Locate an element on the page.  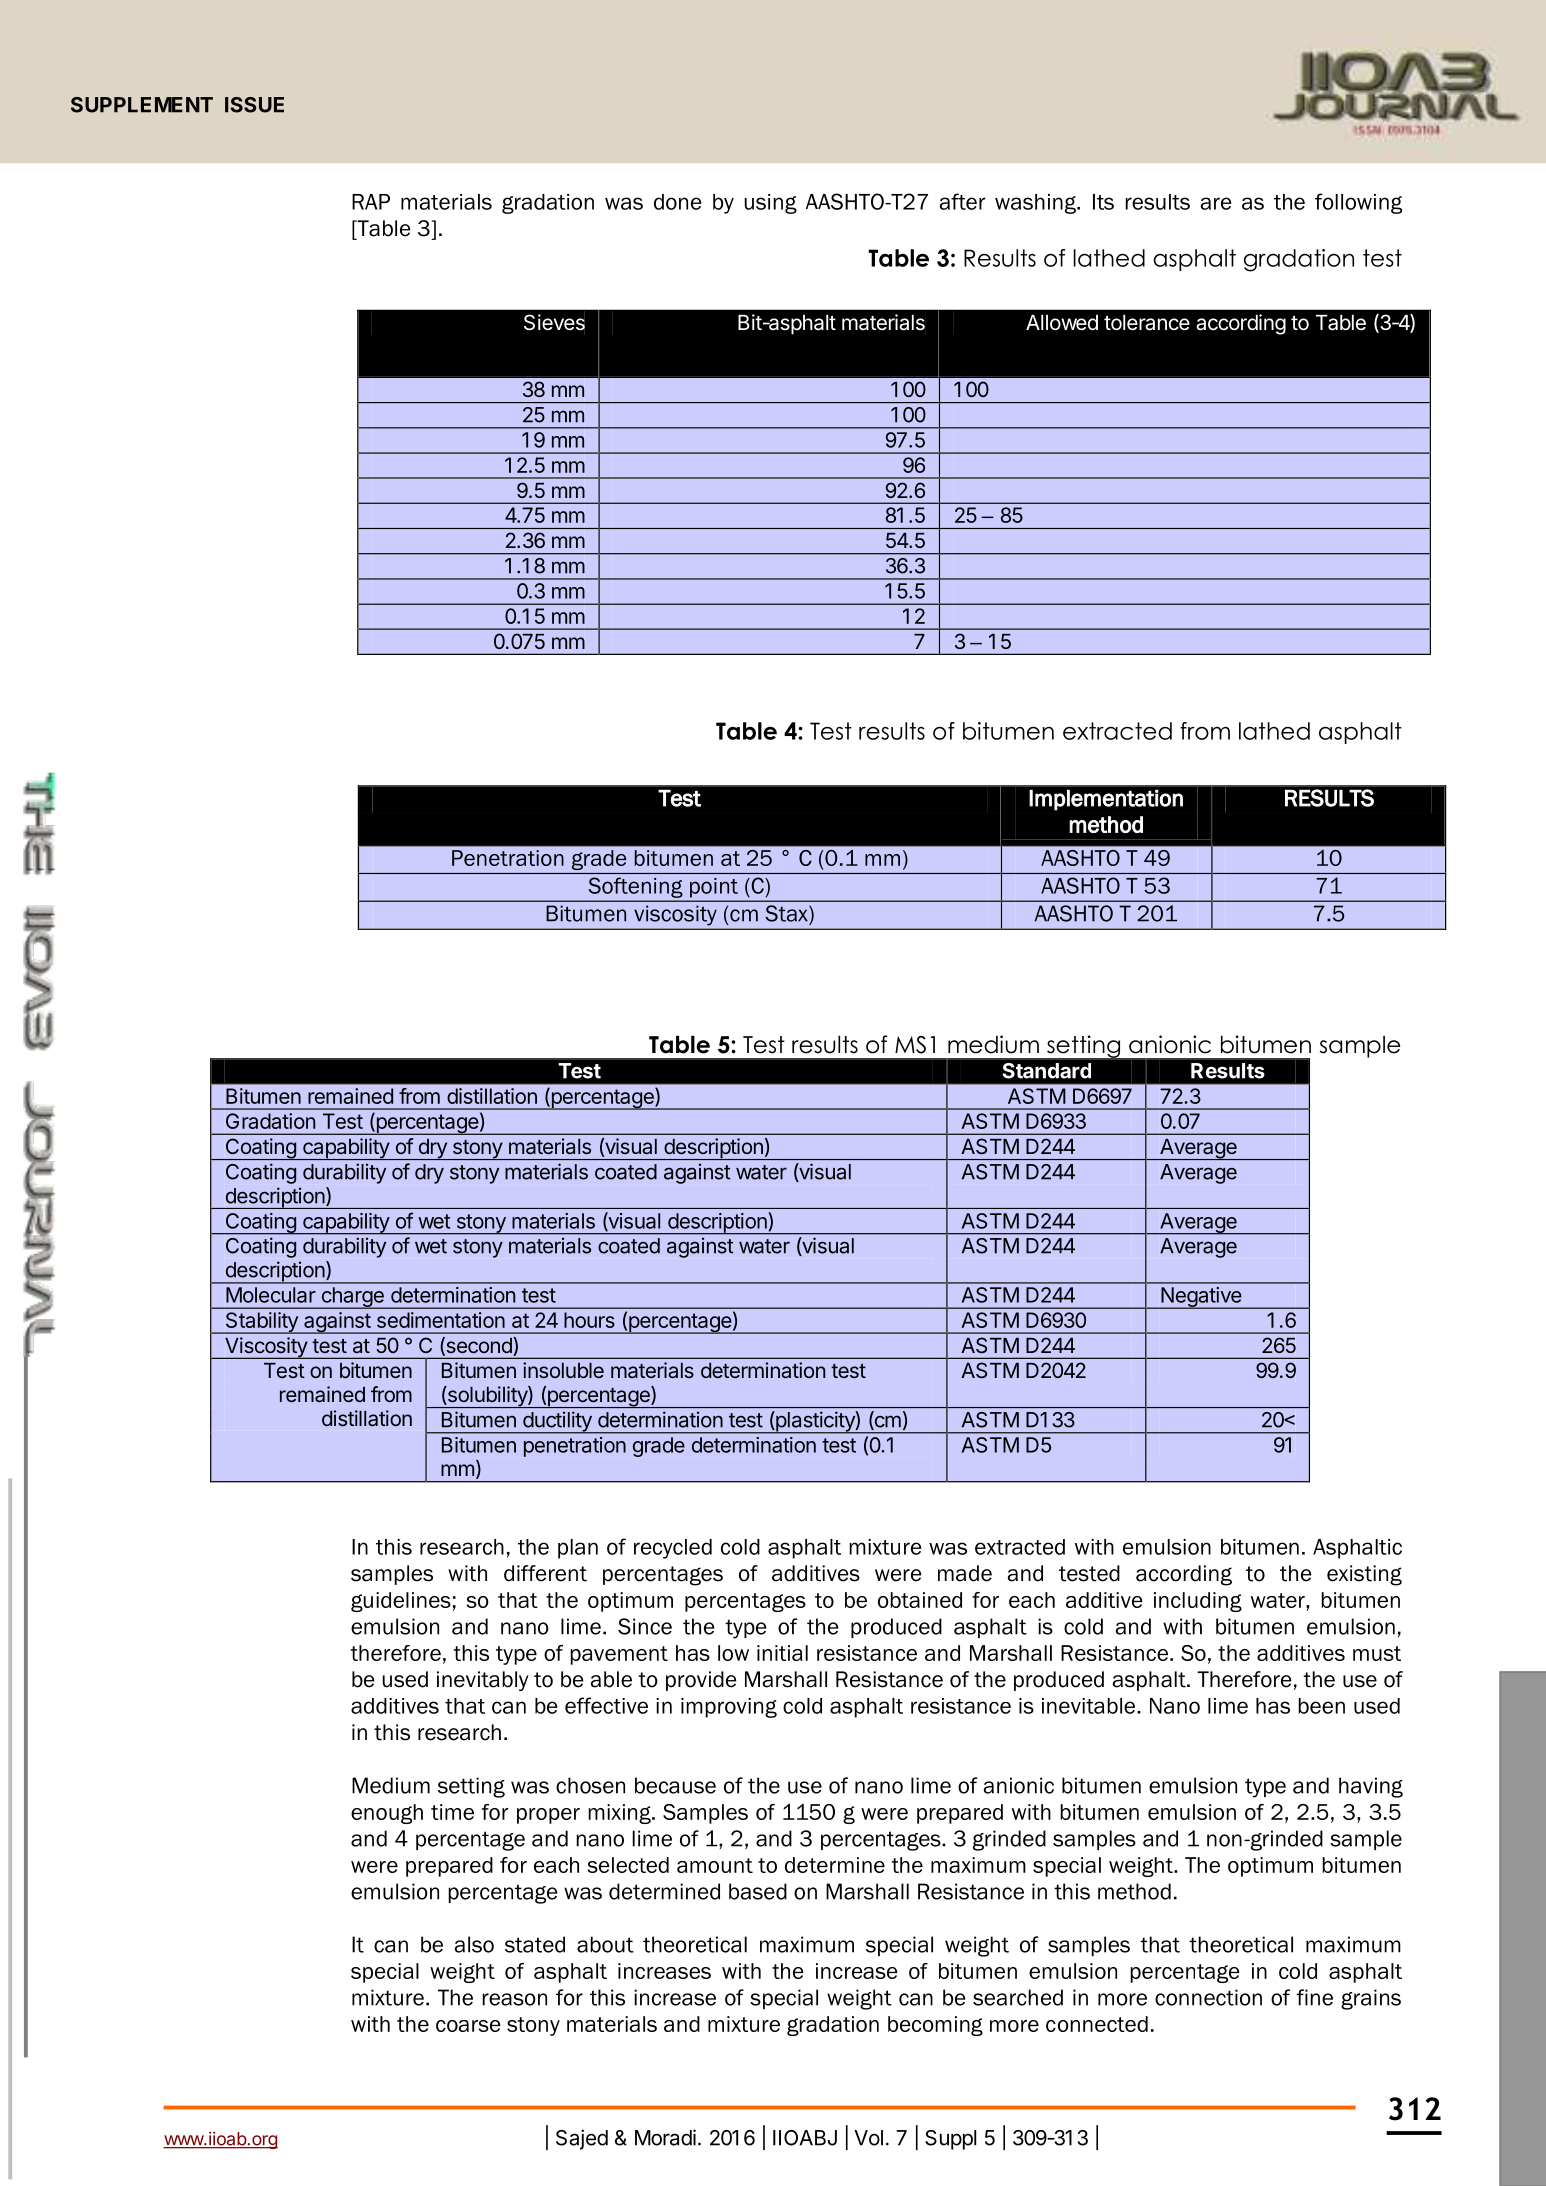
Standard is located at coordinates (1047, 1071).
